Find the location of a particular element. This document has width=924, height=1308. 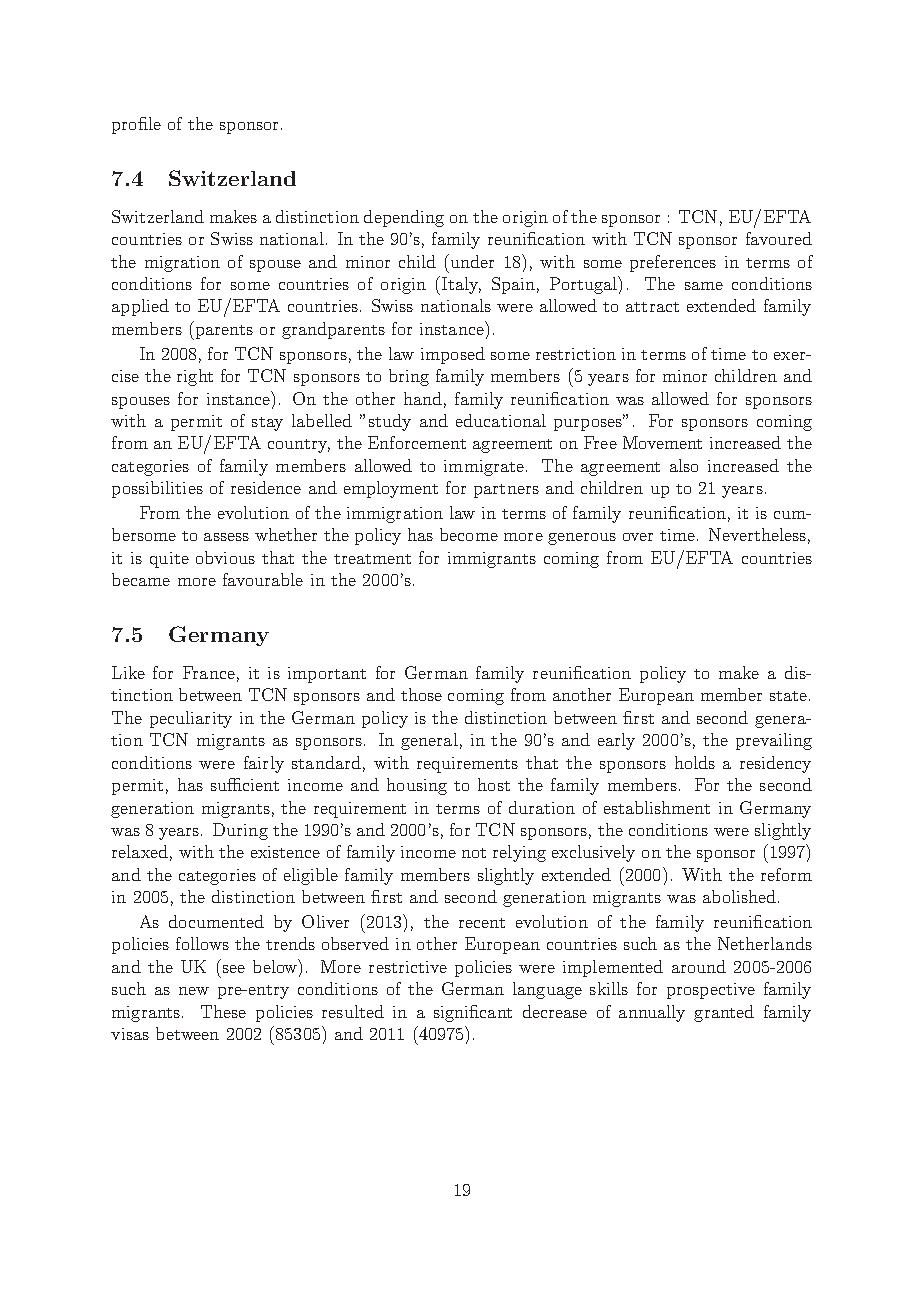

favoured is located at coordinates (779, 238).
